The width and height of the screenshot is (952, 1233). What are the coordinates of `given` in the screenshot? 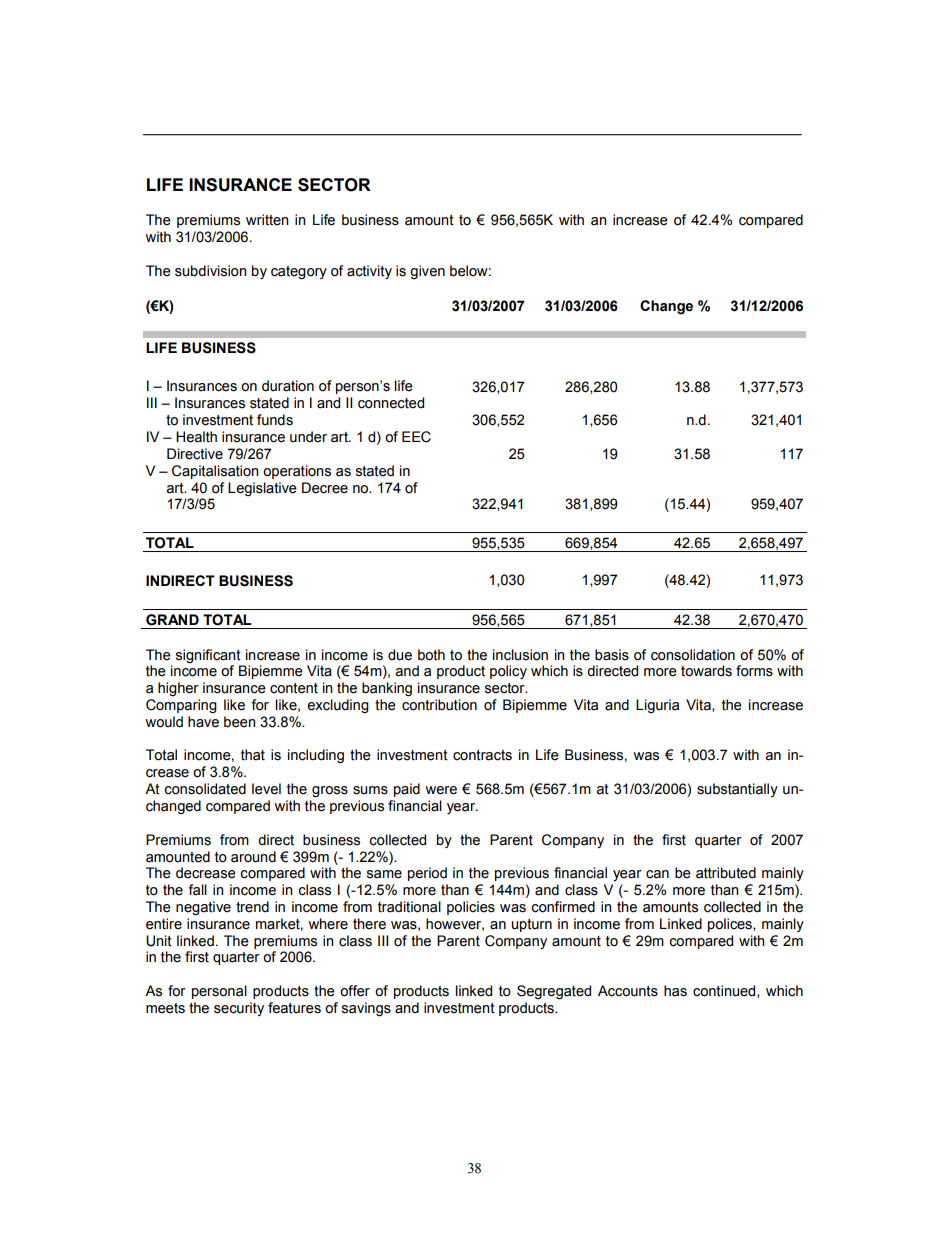 It's located at (427, 272).
